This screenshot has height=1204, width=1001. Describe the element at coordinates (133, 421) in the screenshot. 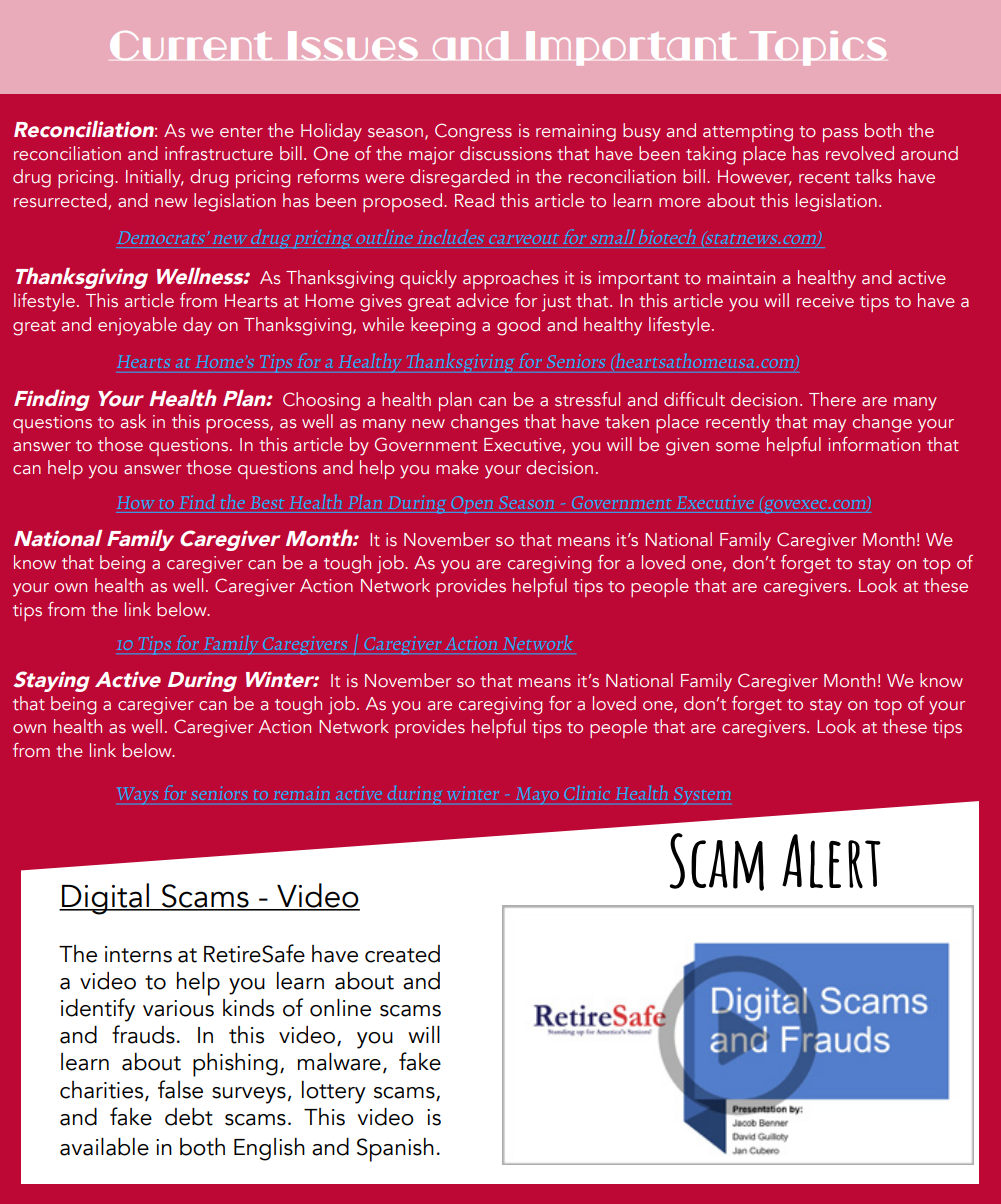

I see `ask` at that location.
